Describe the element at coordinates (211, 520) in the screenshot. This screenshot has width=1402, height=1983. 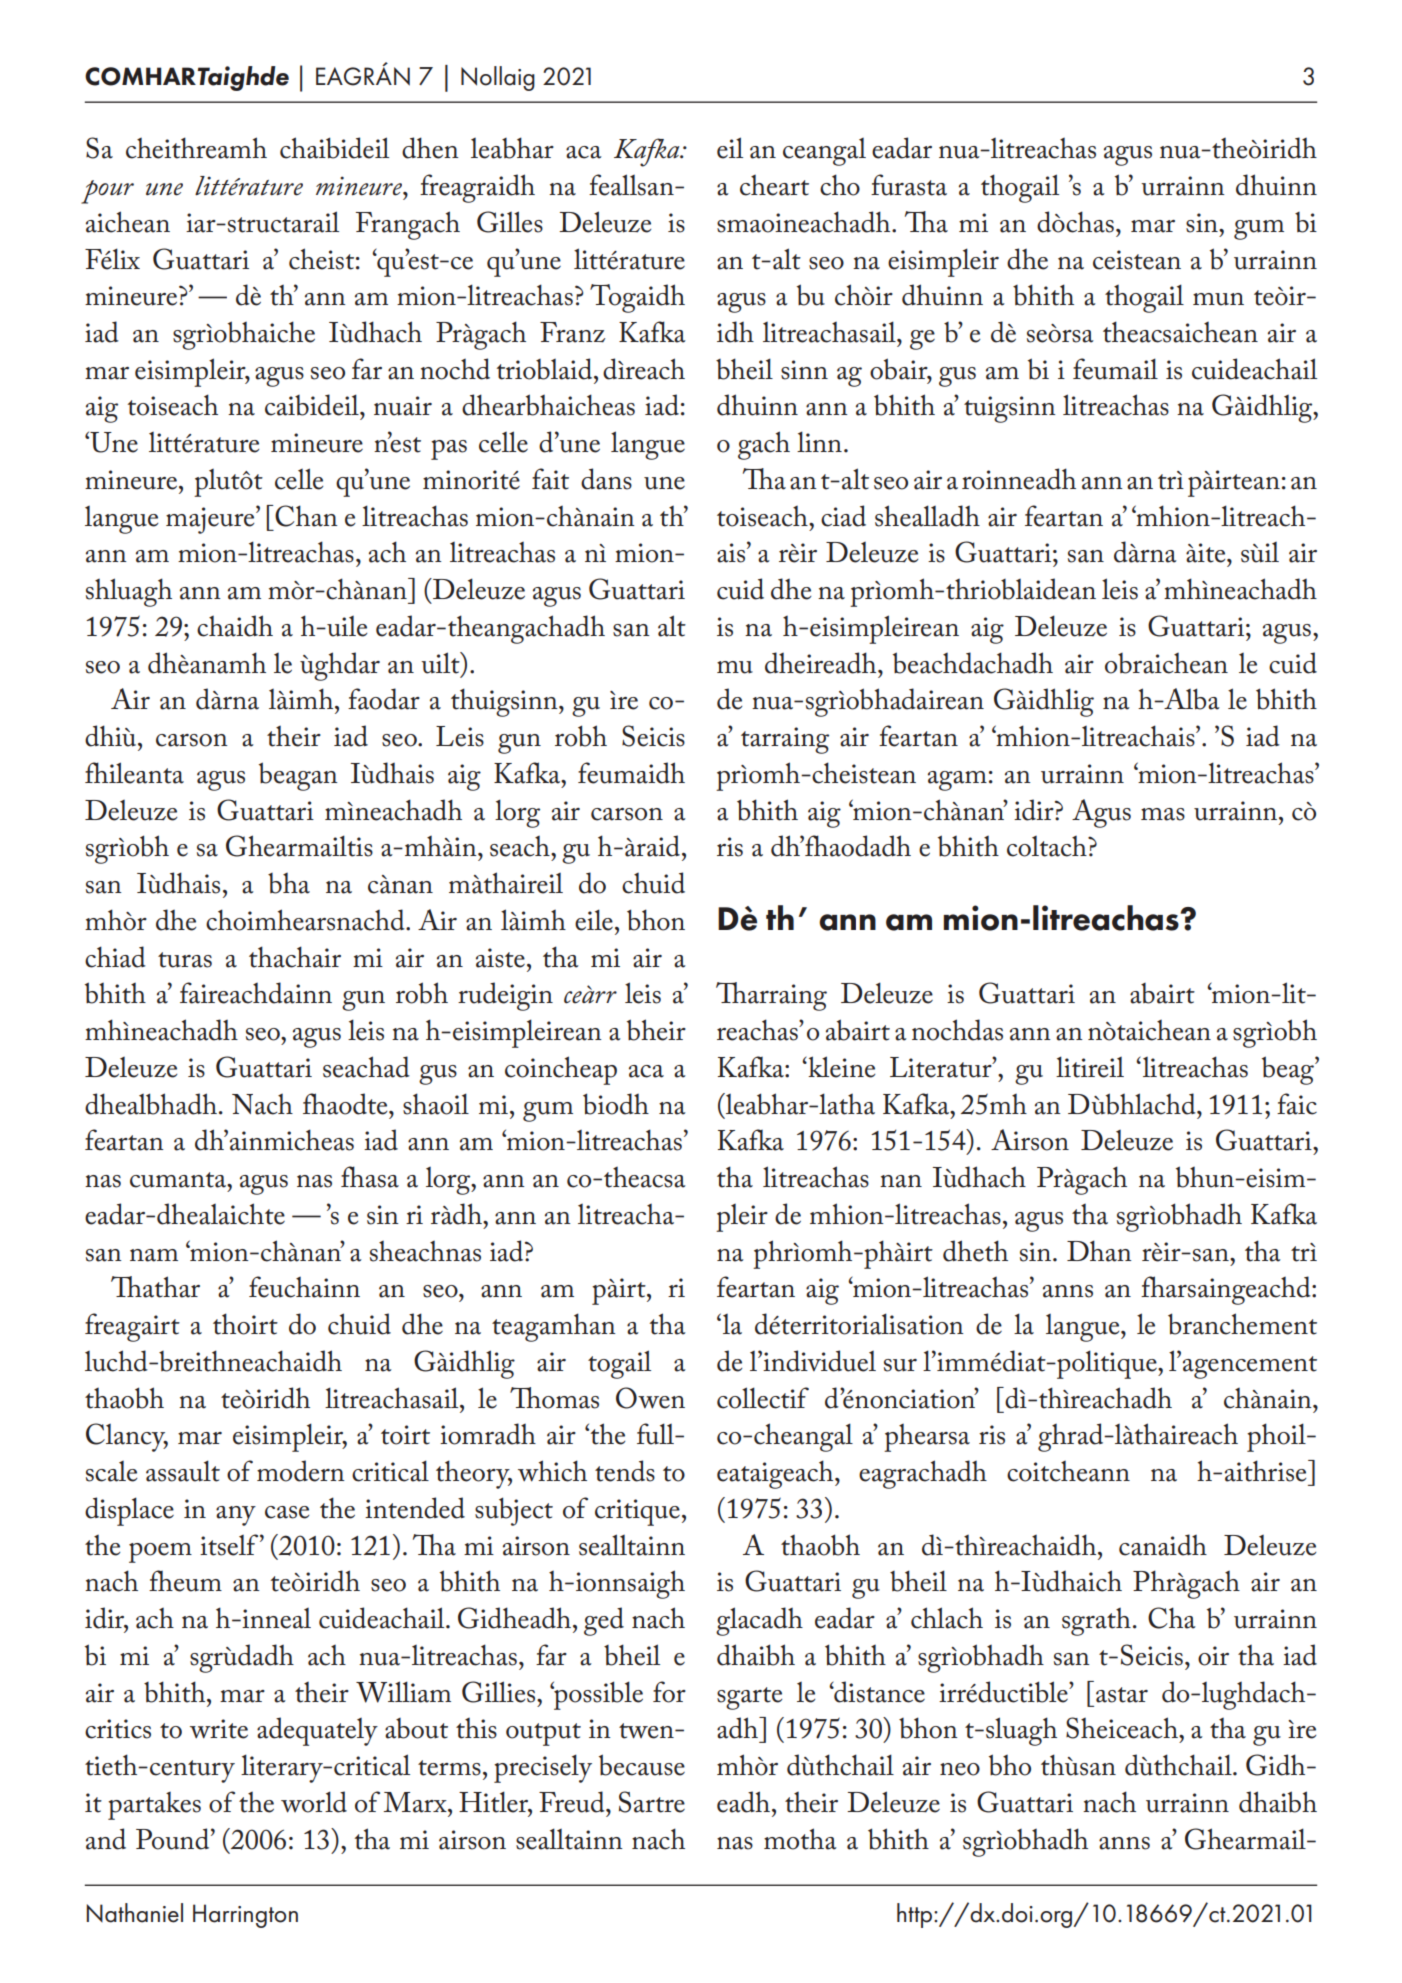
I see `majeure` at that location.
